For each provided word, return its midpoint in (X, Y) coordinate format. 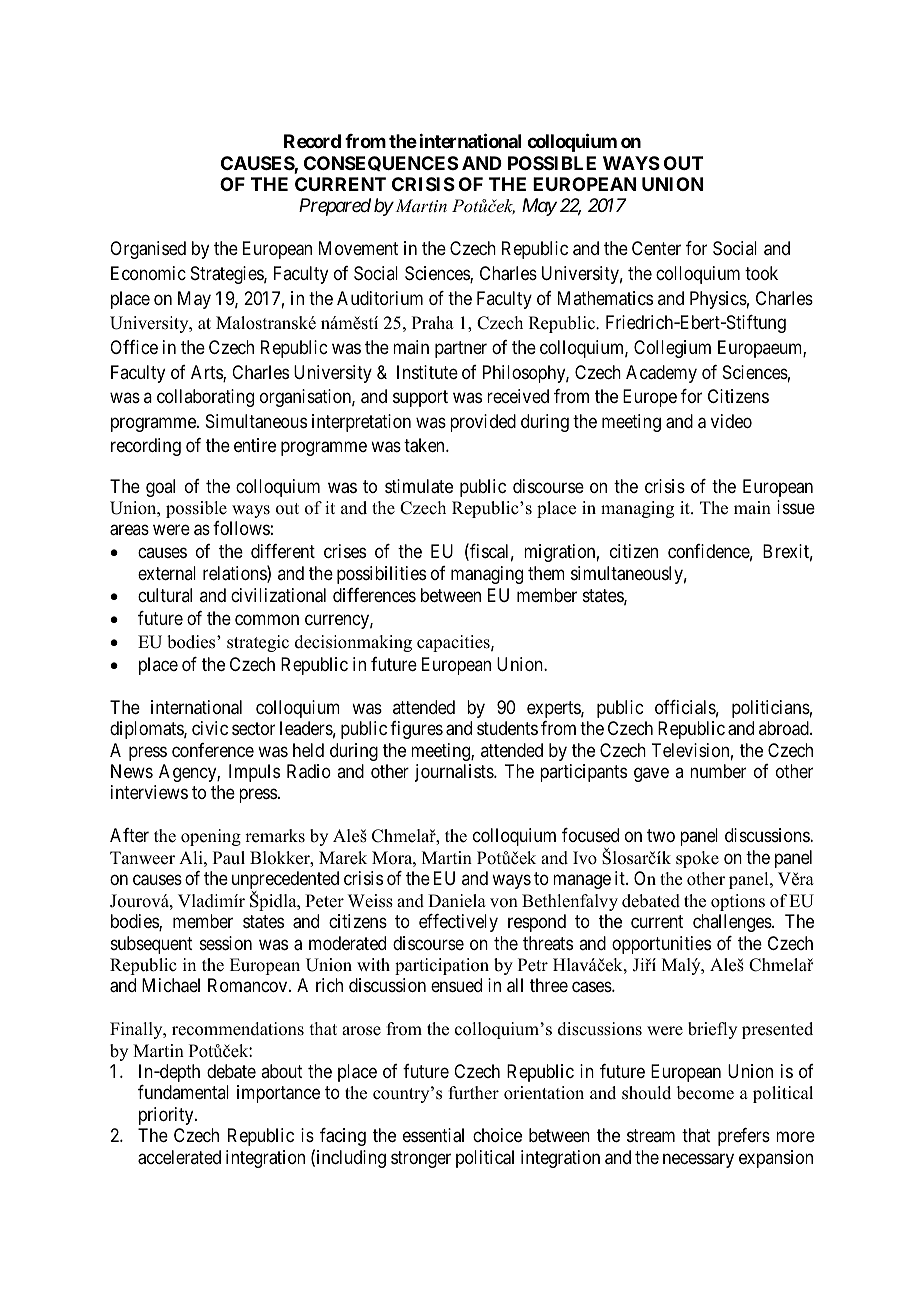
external (167, 573)
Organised (148, 250)
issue (796, 507)
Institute (427, 372)
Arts (207, 373)
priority (167, 1116)
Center (656, 248)
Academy (661, 374)
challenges (733, 923)
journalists (455, 773)
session (226, 943)
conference (213, 750)
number (718, 771)
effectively (458, 923)
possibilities (381, 575)
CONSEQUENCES (381, 163)
